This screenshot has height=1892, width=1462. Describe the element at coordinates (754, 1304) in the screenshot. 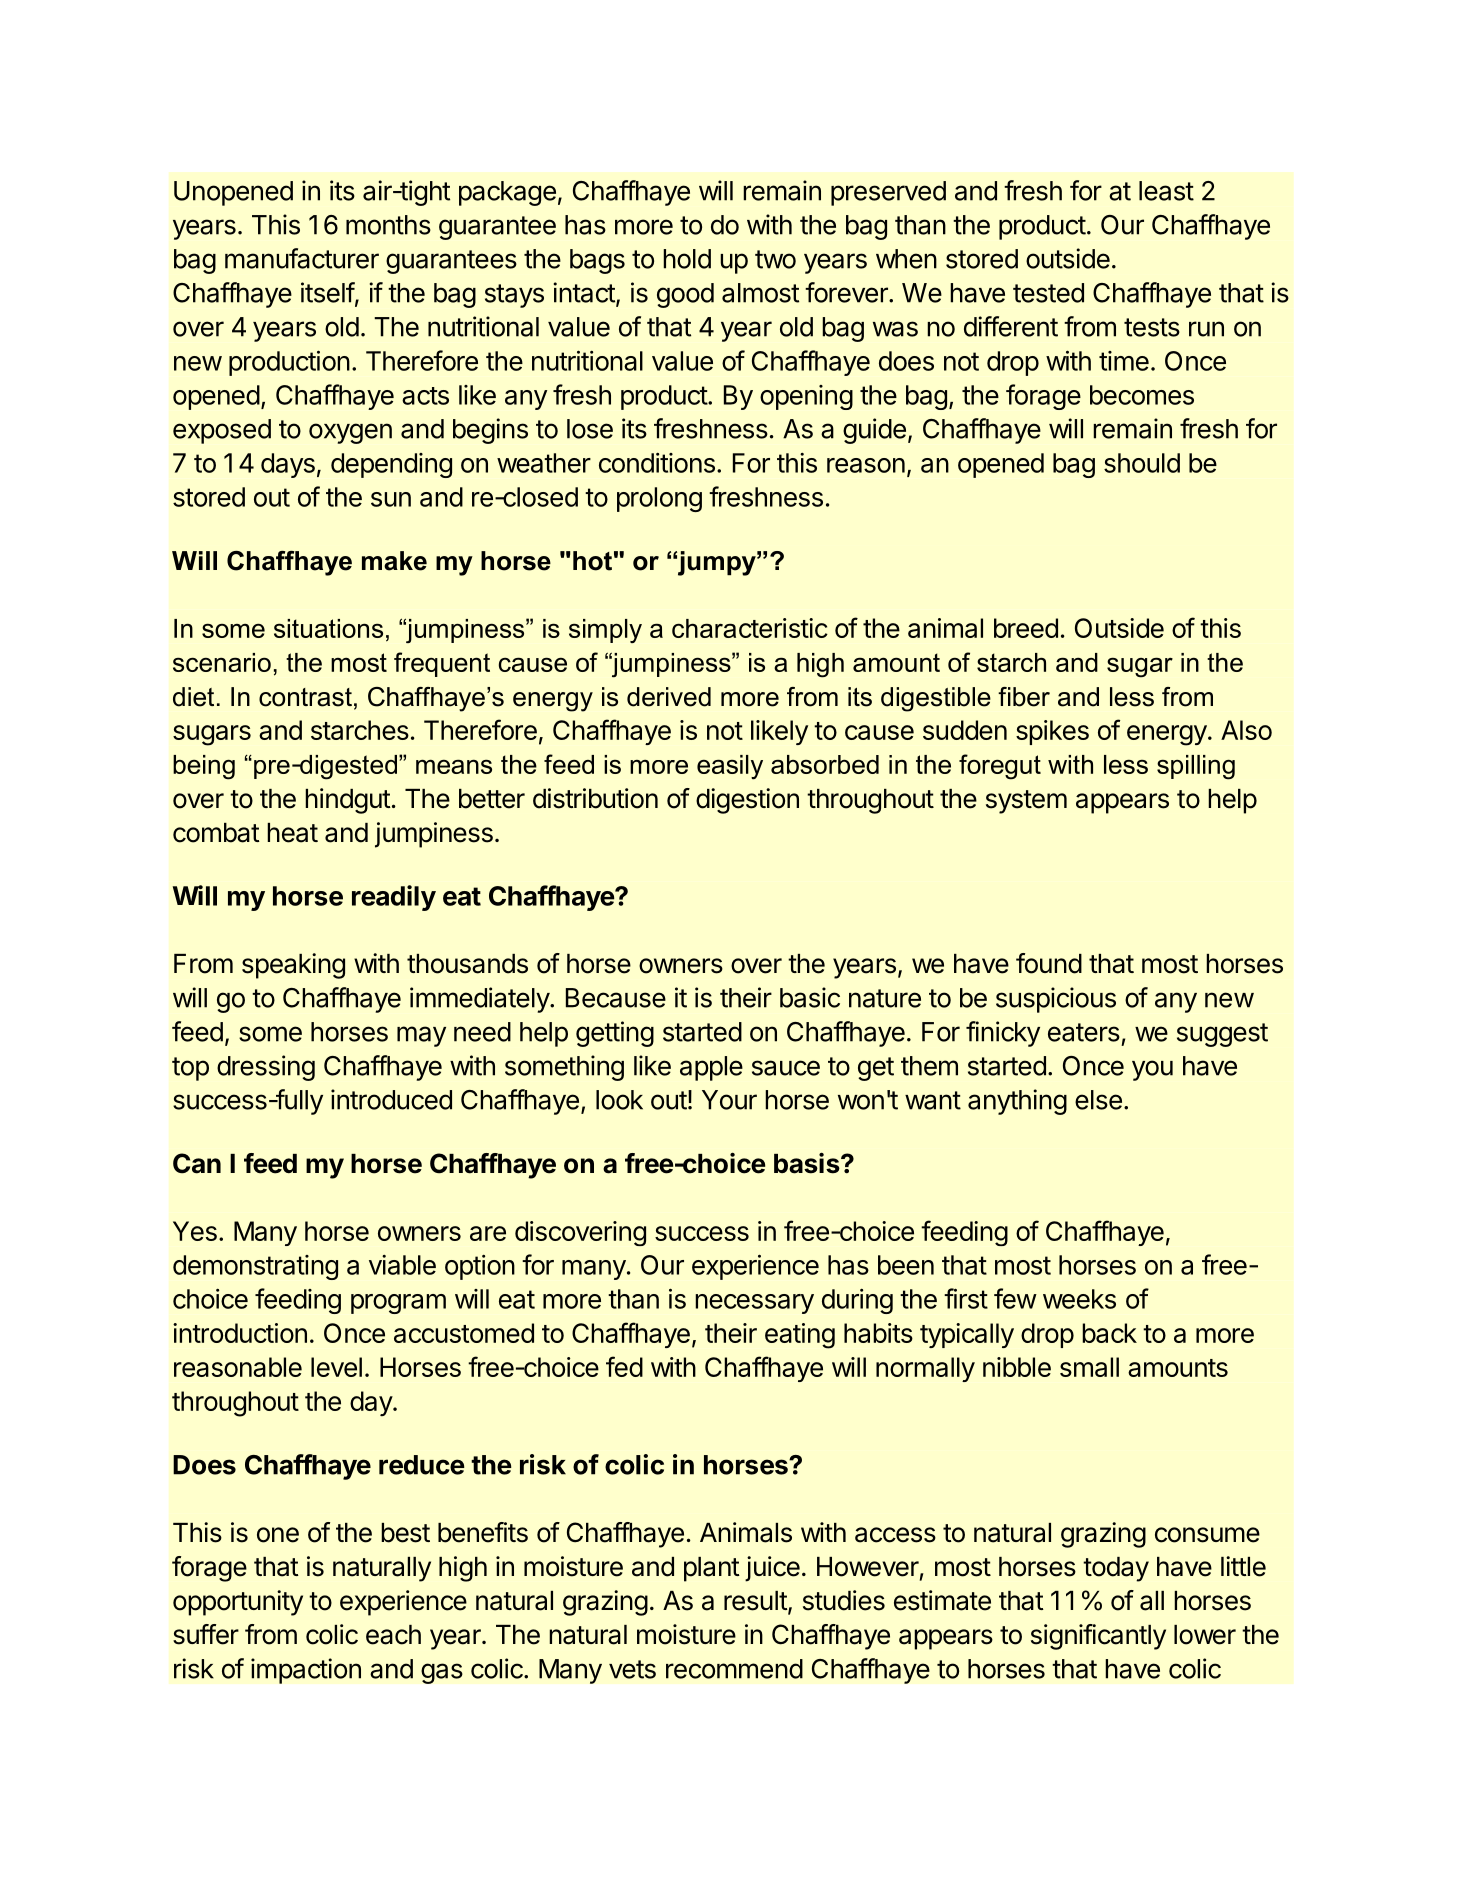

I see `necessary` at that location.
